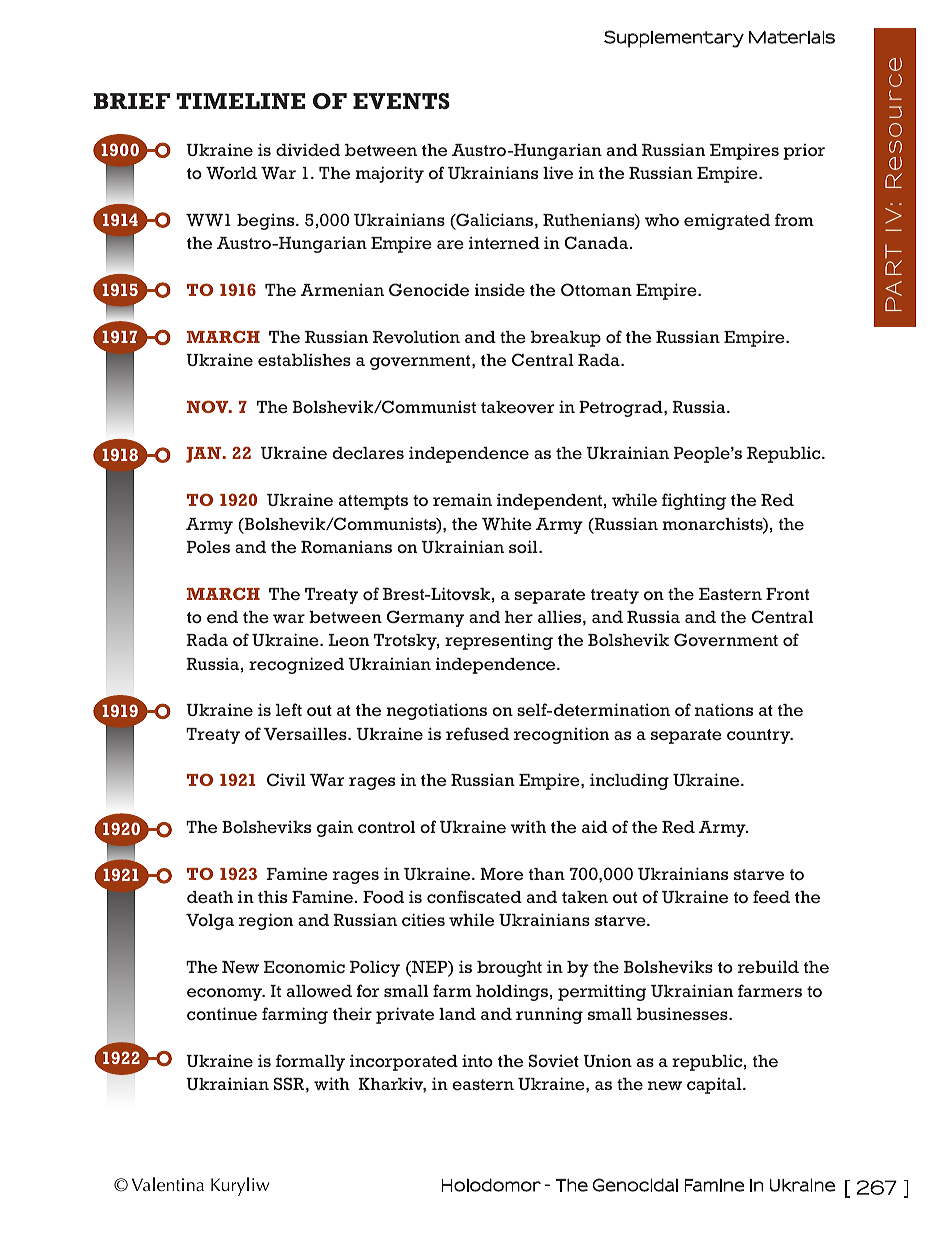  Describe the element at coordinates (205, 455) in the screenshot. I see `JAN` at that location.
